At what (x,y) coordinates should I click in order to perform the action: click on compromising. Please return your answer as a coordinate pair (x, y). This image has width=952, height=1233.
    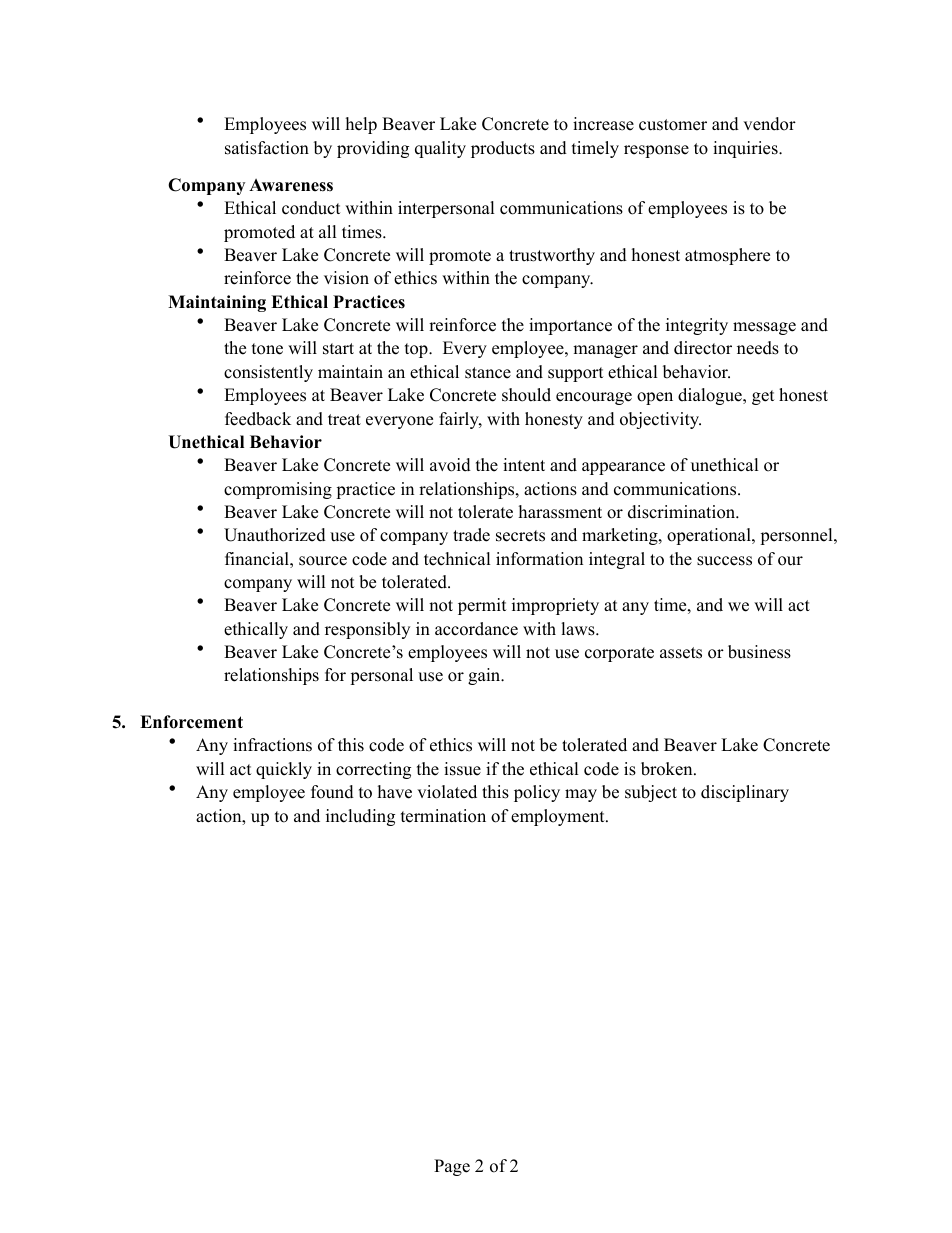
    Looking at the image, I should click on (278, 490).
